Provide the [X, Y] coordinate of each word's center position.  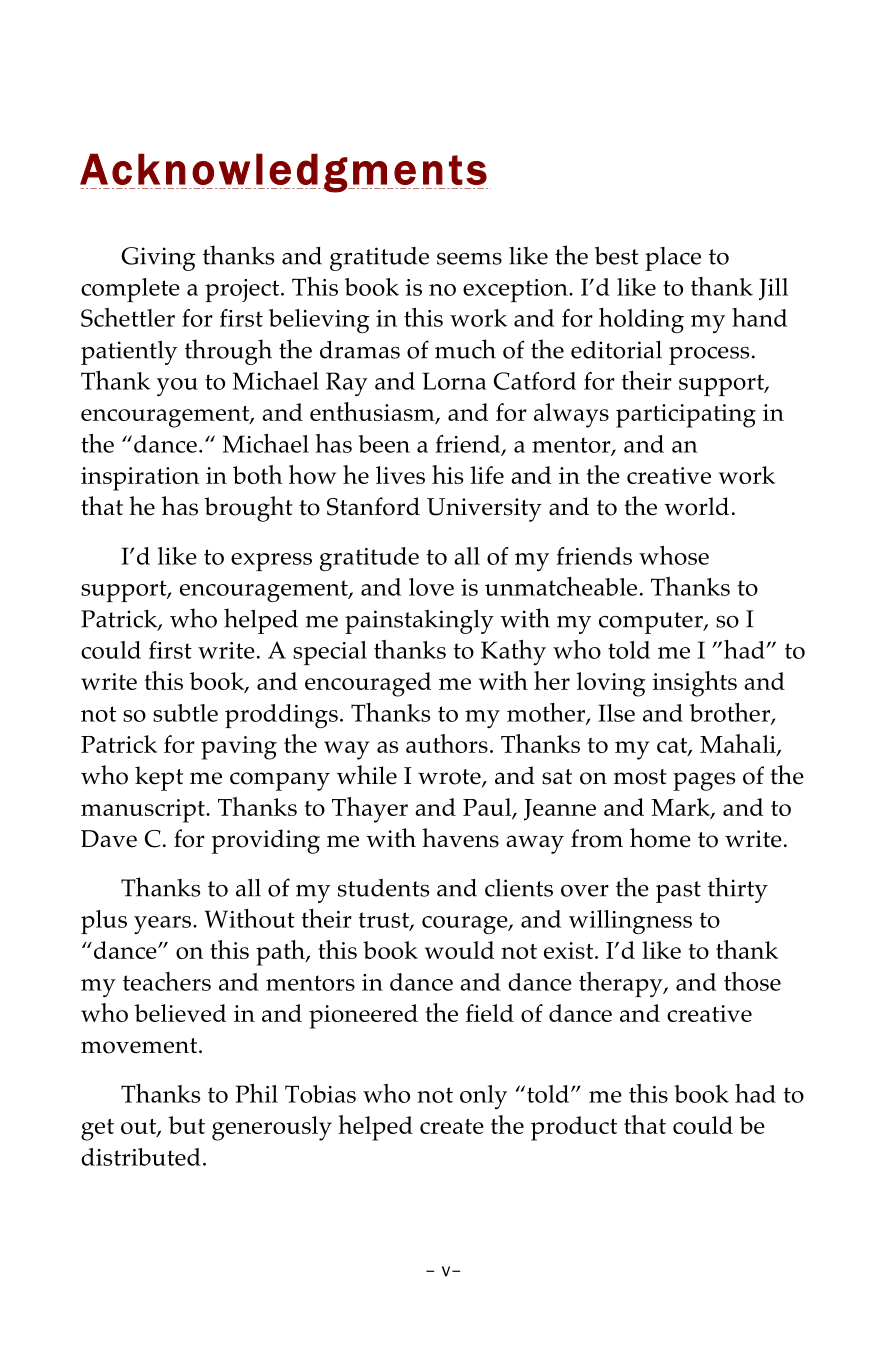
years [164, 925]
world [696, 506]
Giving [158, 259]
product [574, 1128]
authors [447, 743]
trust [385, 921]
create [452, 1126]
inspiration [140, 479]
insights [695, 684]
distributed [141, 1157]
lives [400, 475]
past [678, 892]
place [673, 259]
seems [469, 259]
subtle [185, 713]
